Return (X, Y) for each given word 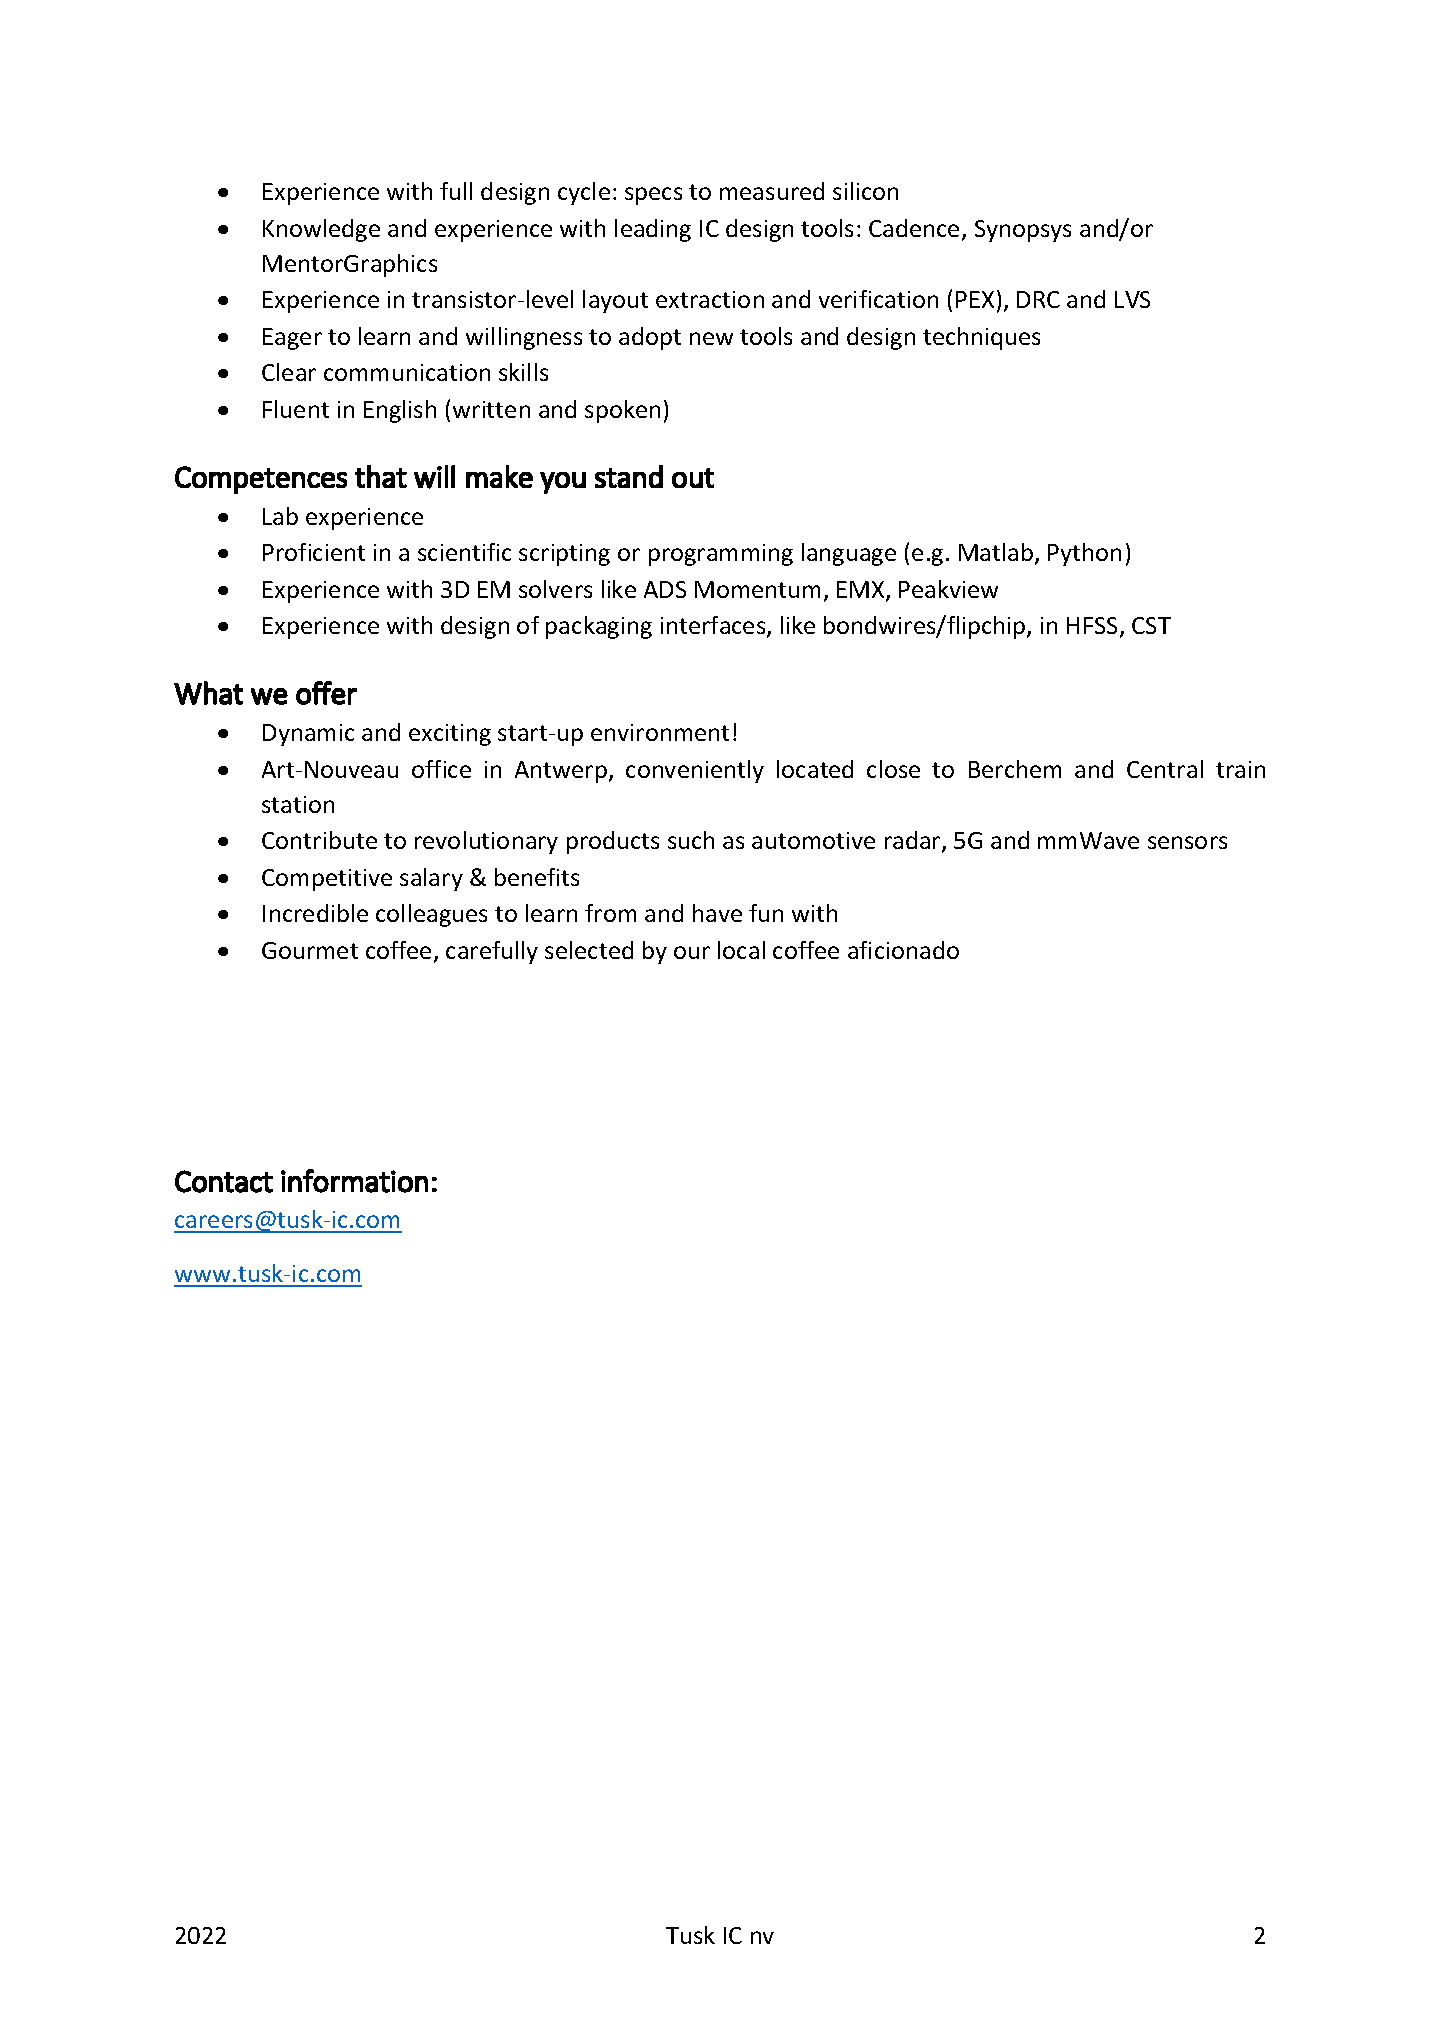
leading (653, 230)
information (354, 1181)
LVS (1132, 299)
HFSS (1094, 627)
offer (326, 693)
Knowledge (321, 230)
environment (660, 732)
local (741, 950)
